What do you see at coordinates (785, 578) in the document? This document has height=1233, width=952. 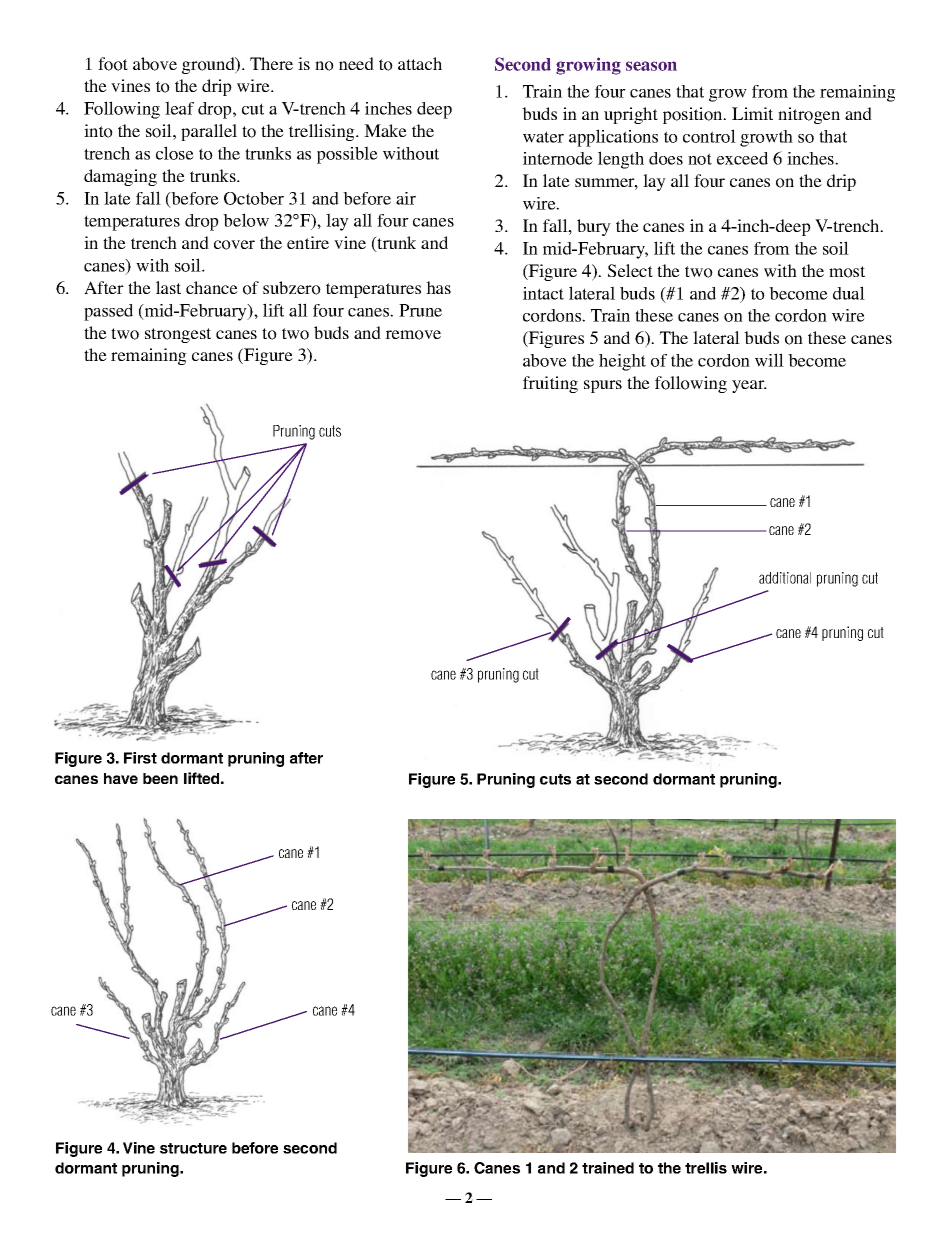 I see `additional` at bounding box center [785, 578].
